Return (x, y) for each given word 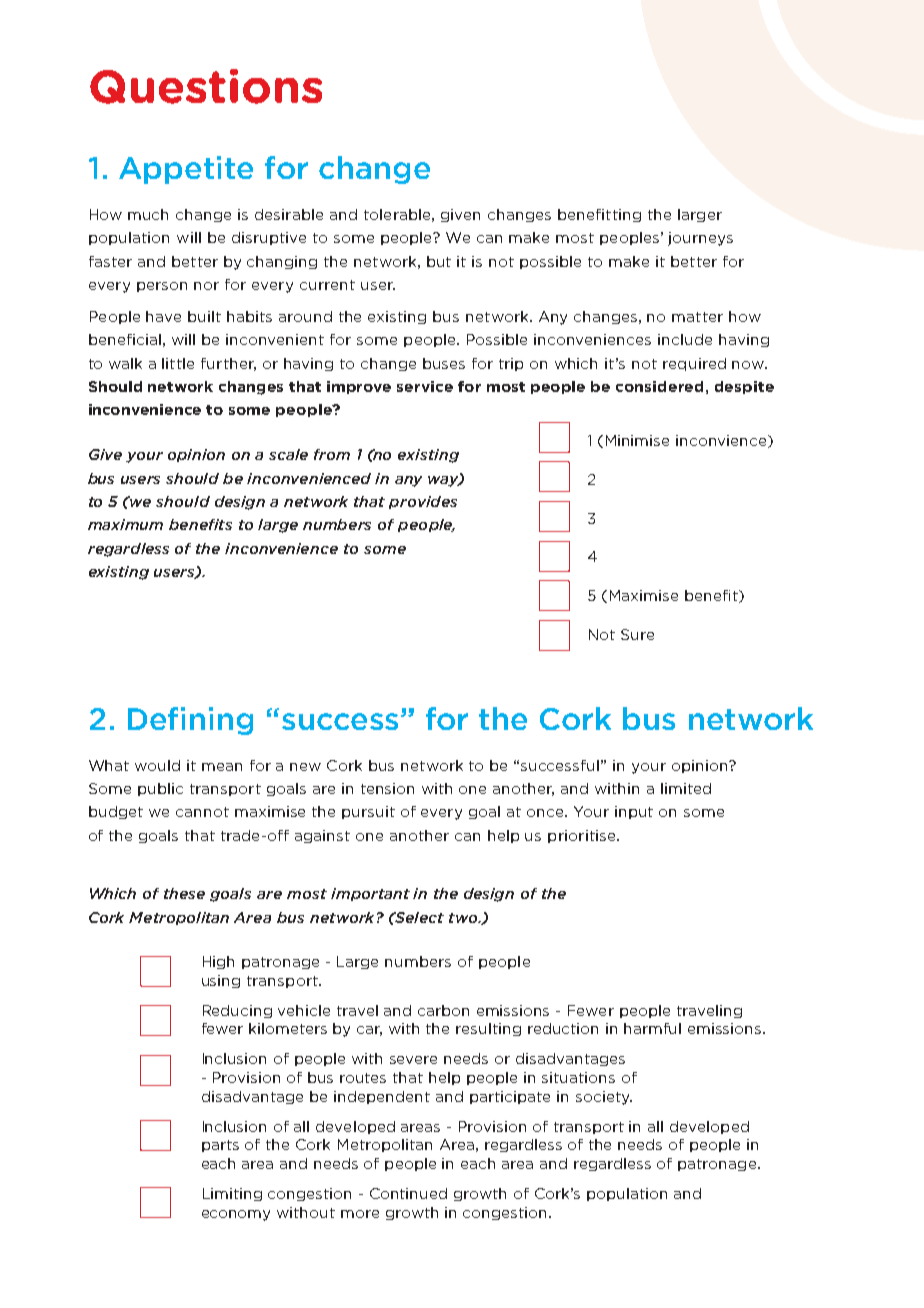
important (370, 894)
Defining (190, 721)
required (694, 364)
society (604, 1098)
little (178, 363)
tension (387, 788)
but (439, 261)
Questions (206, 86)
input (634, 812)
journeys (700, 239)
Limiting (232, 1194)
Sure (637, 634)
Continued (408, 1193)
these (184, 893)
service (425, 386)
